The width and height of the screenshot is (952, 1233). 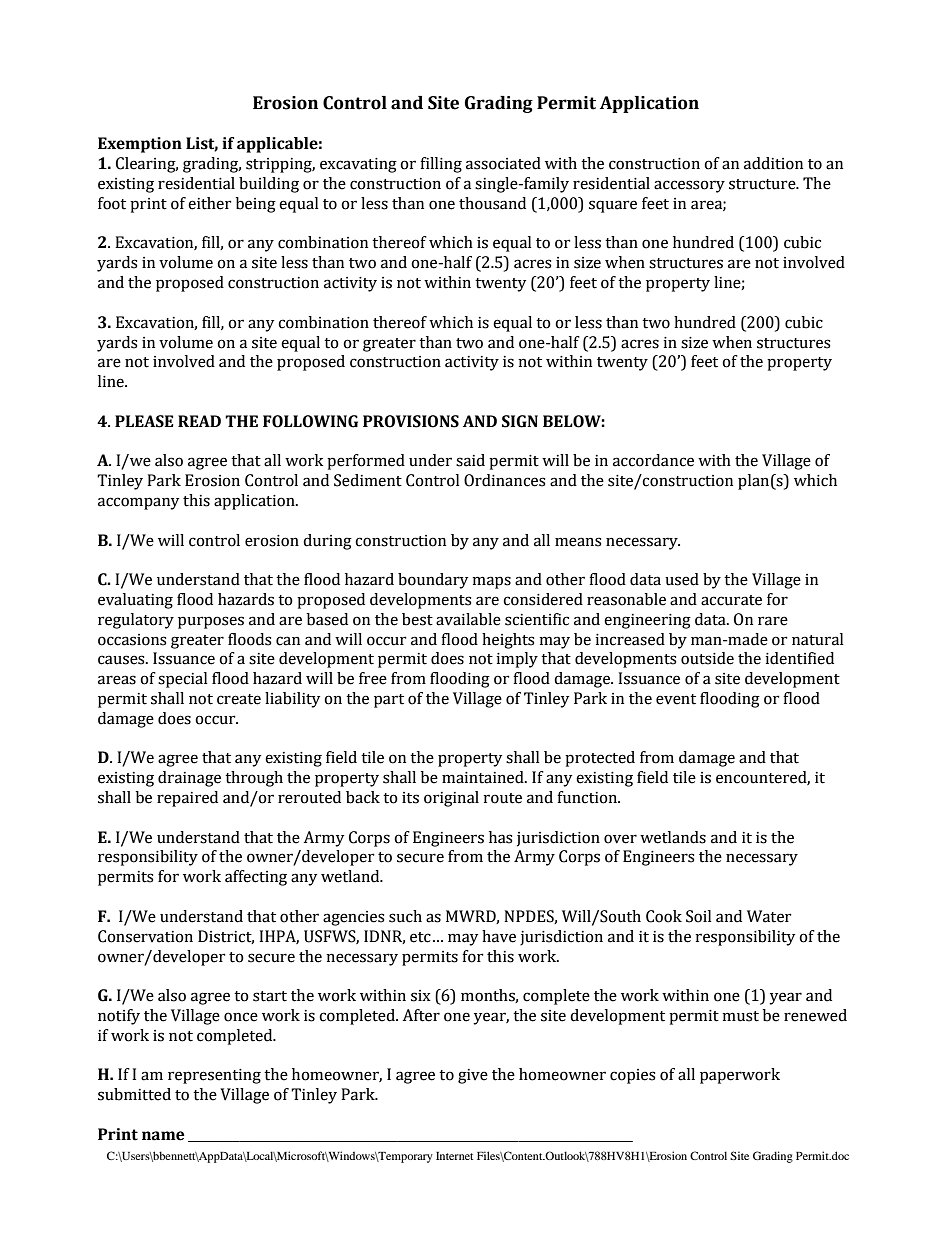 What do you see at coordinates (653, 460) in the screenshot?
I see `accordance` at bounding box center [653, 460].
